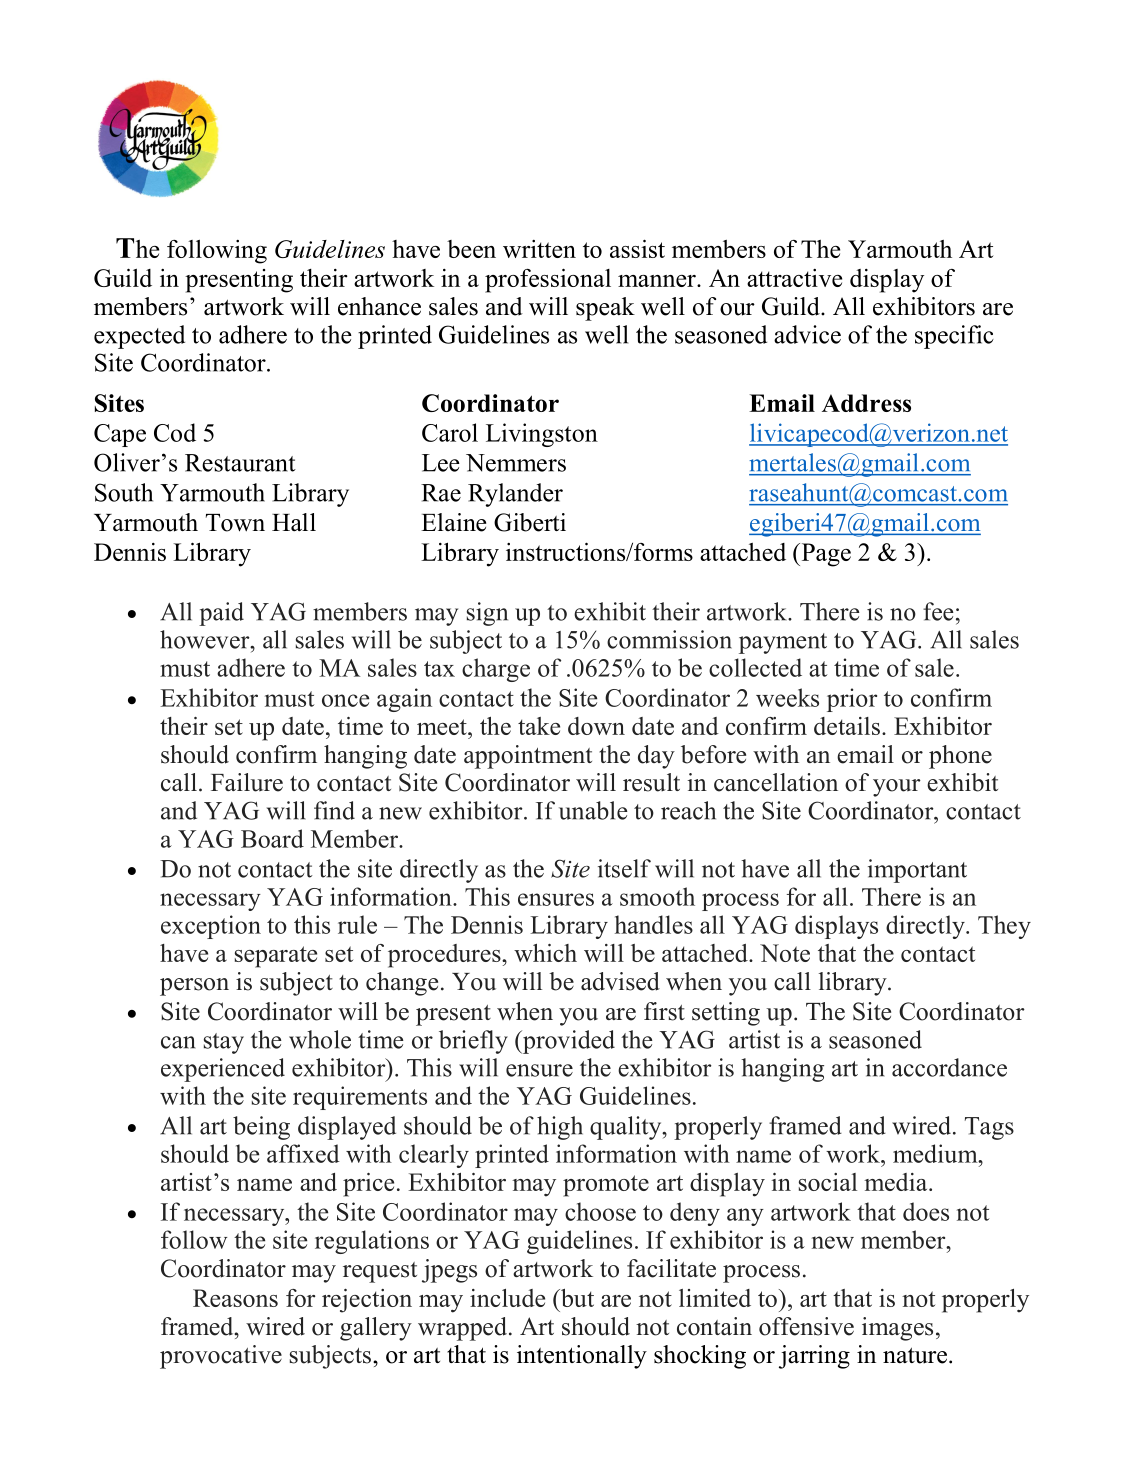  I want to click on important, so click(917, 871).
